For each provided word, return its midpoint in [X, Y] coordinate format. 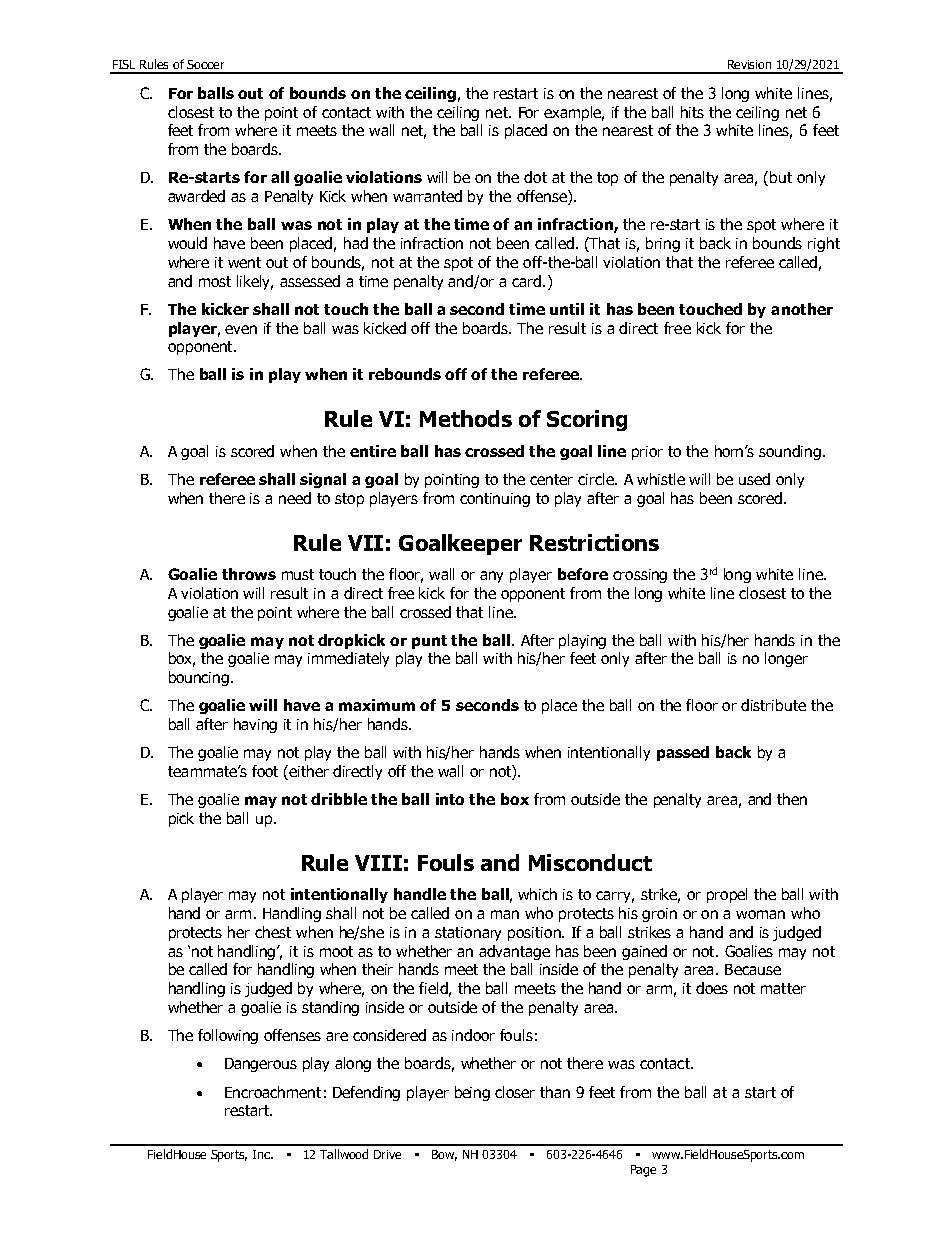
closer [515, 1092]
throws [249, 574]
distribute [773, 705]
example [574, 113]
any [491, 577]
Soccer [205, 64]
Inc [263, 1154]
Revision [749, 64]
